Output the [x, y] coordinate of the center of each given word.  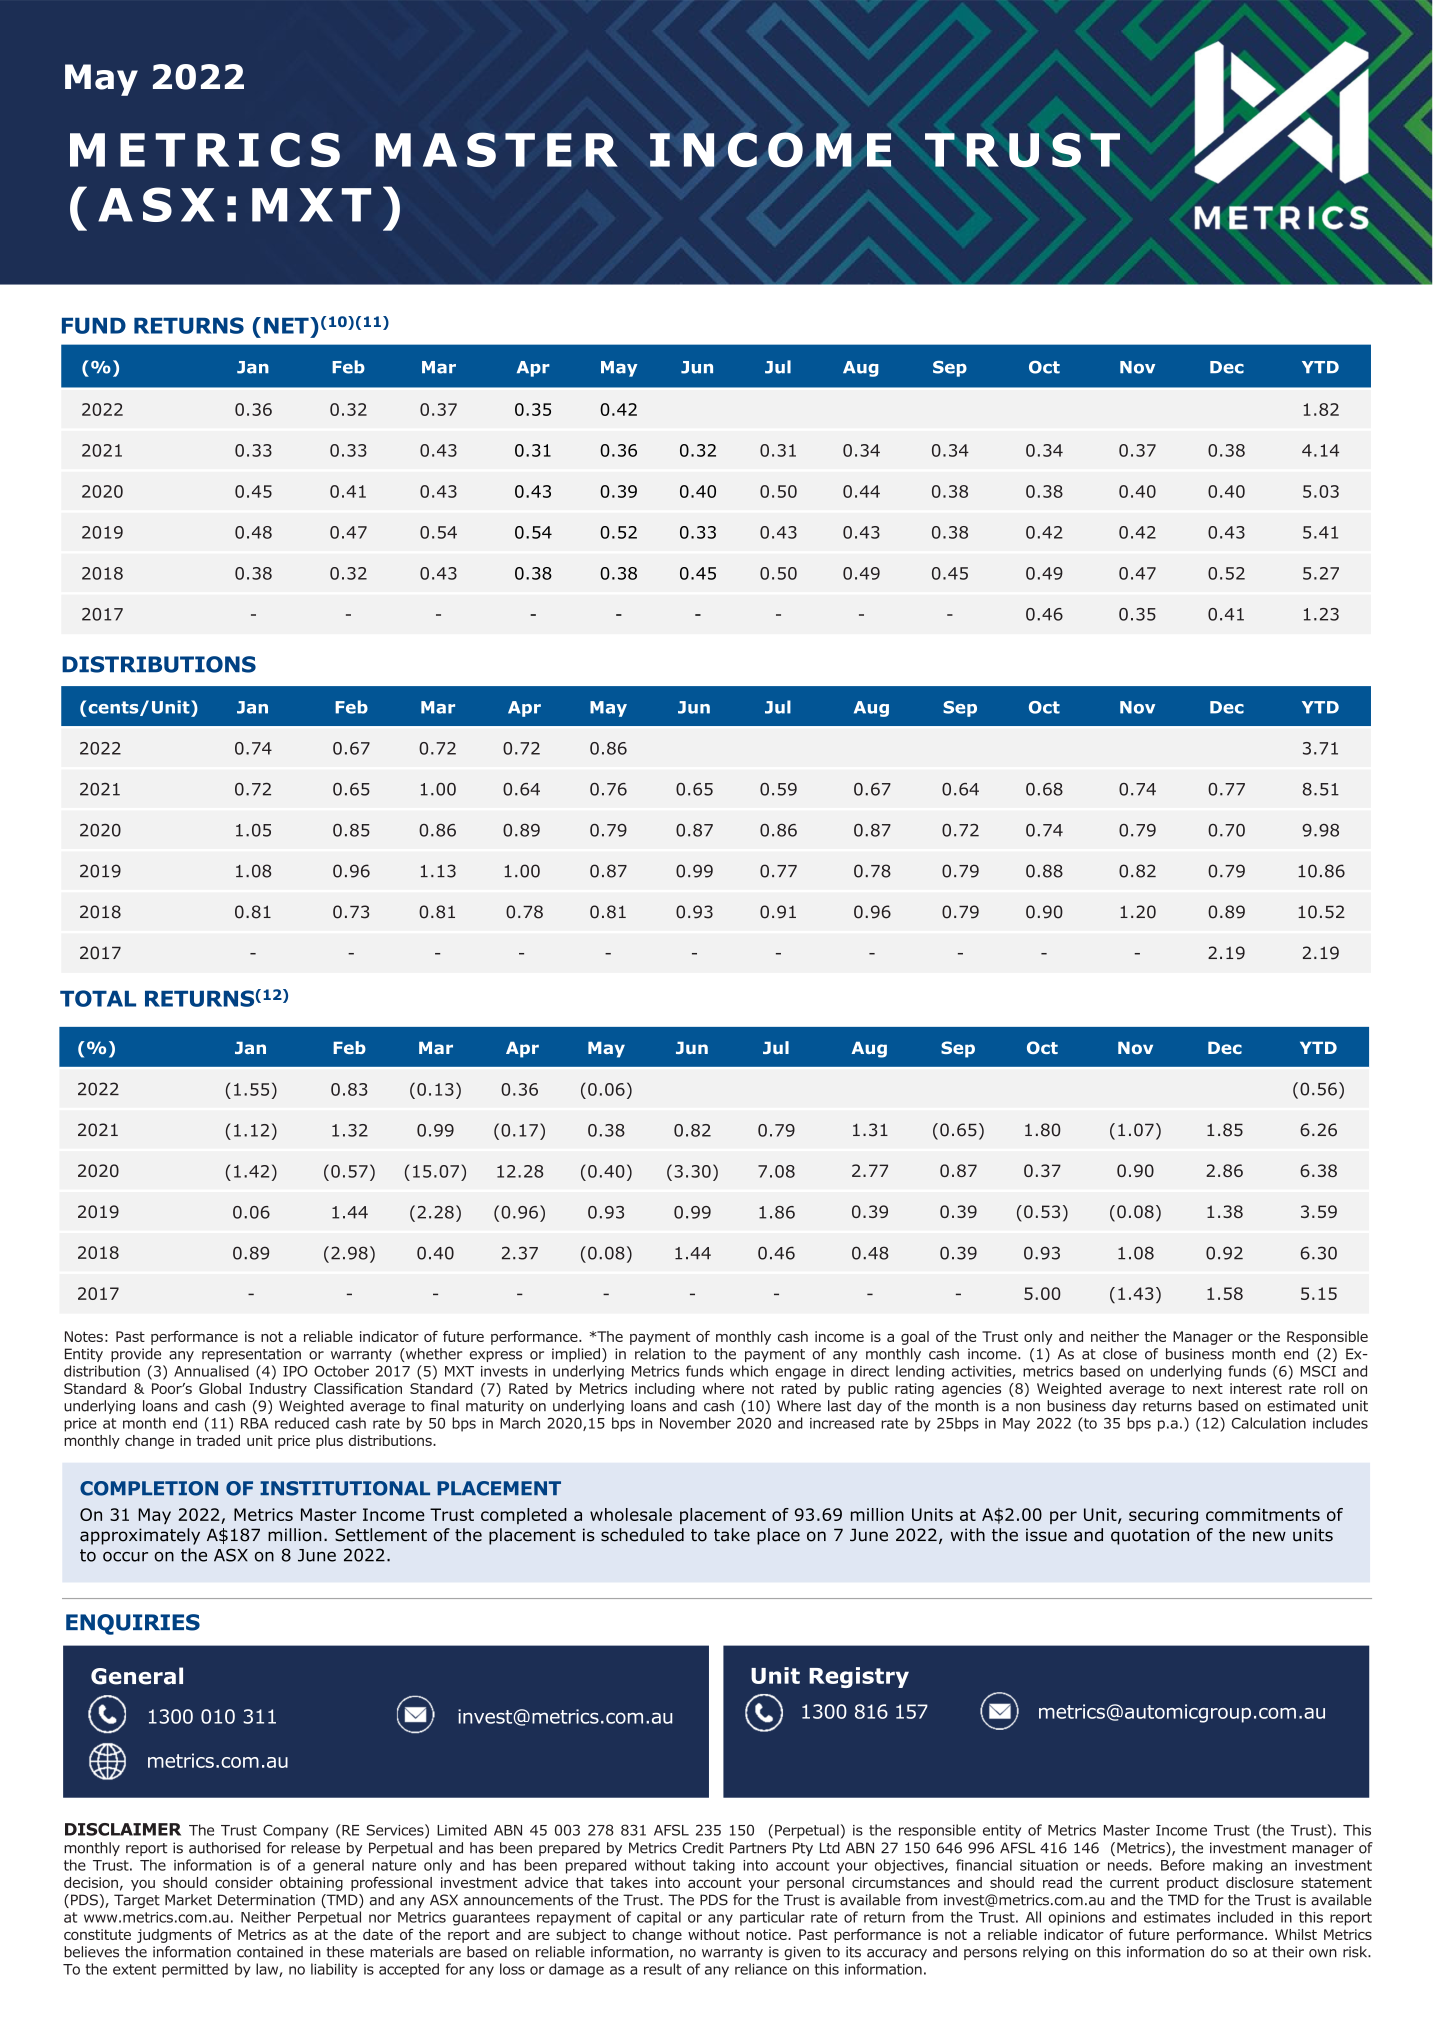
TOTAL [98, 998]
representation [251, 1355]
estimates [1177, 1917]
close [1120, 1354]
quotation [1150, 1536]
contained [270, 1952]
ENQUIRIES [133, 1624]
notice [767, 1934]
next [1208, 1389]
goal [915, 1338]
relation [660, 1354]
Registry [859, 1677]
